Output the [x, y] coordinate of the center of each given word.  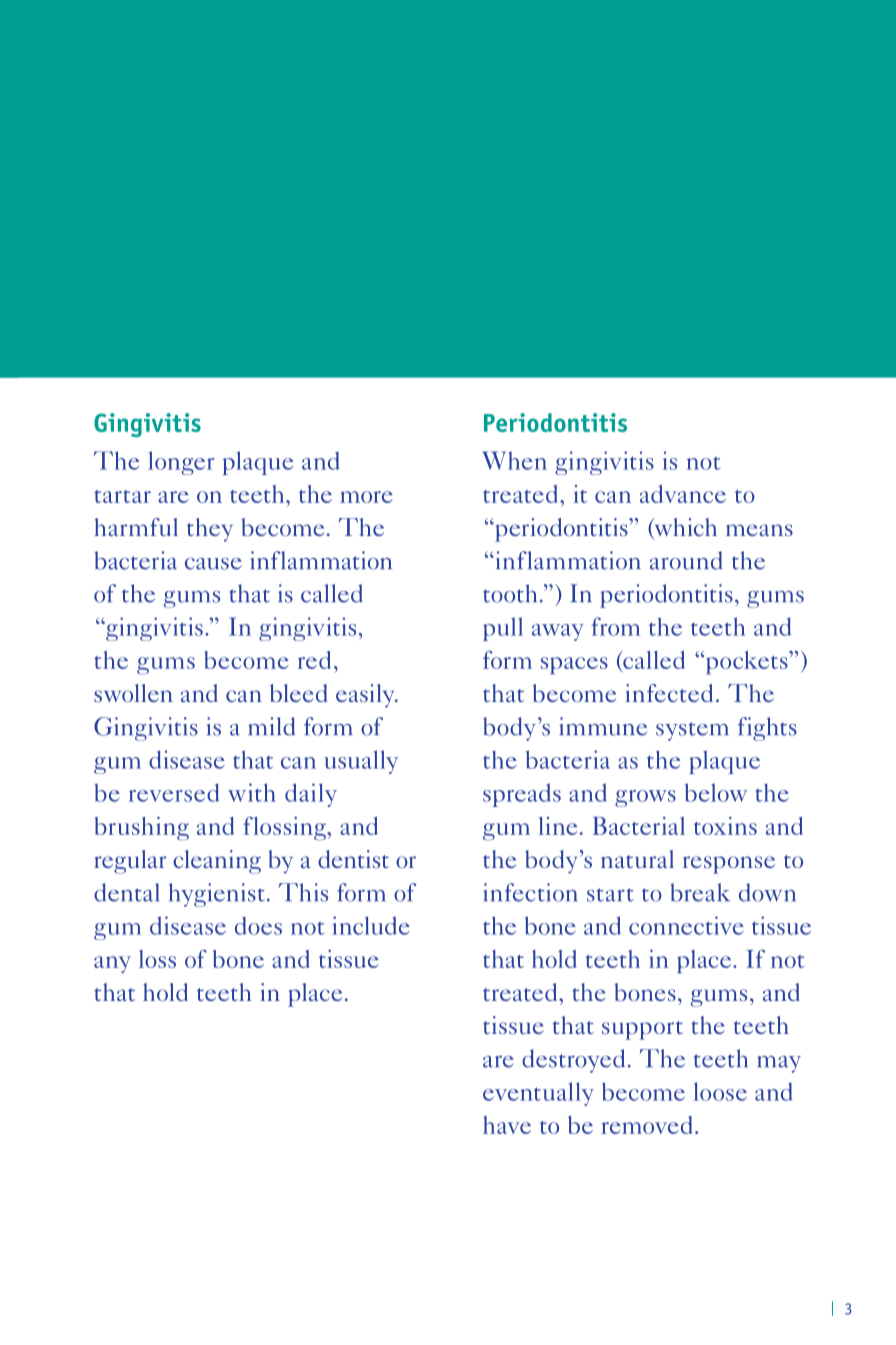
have [507, 1125]
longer [181, 463]
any [112, 964]
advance [683, 494]
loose [720, 1091]
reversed [174, 792]
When [514, 460]
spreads [522, 795]
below [716, 792]
